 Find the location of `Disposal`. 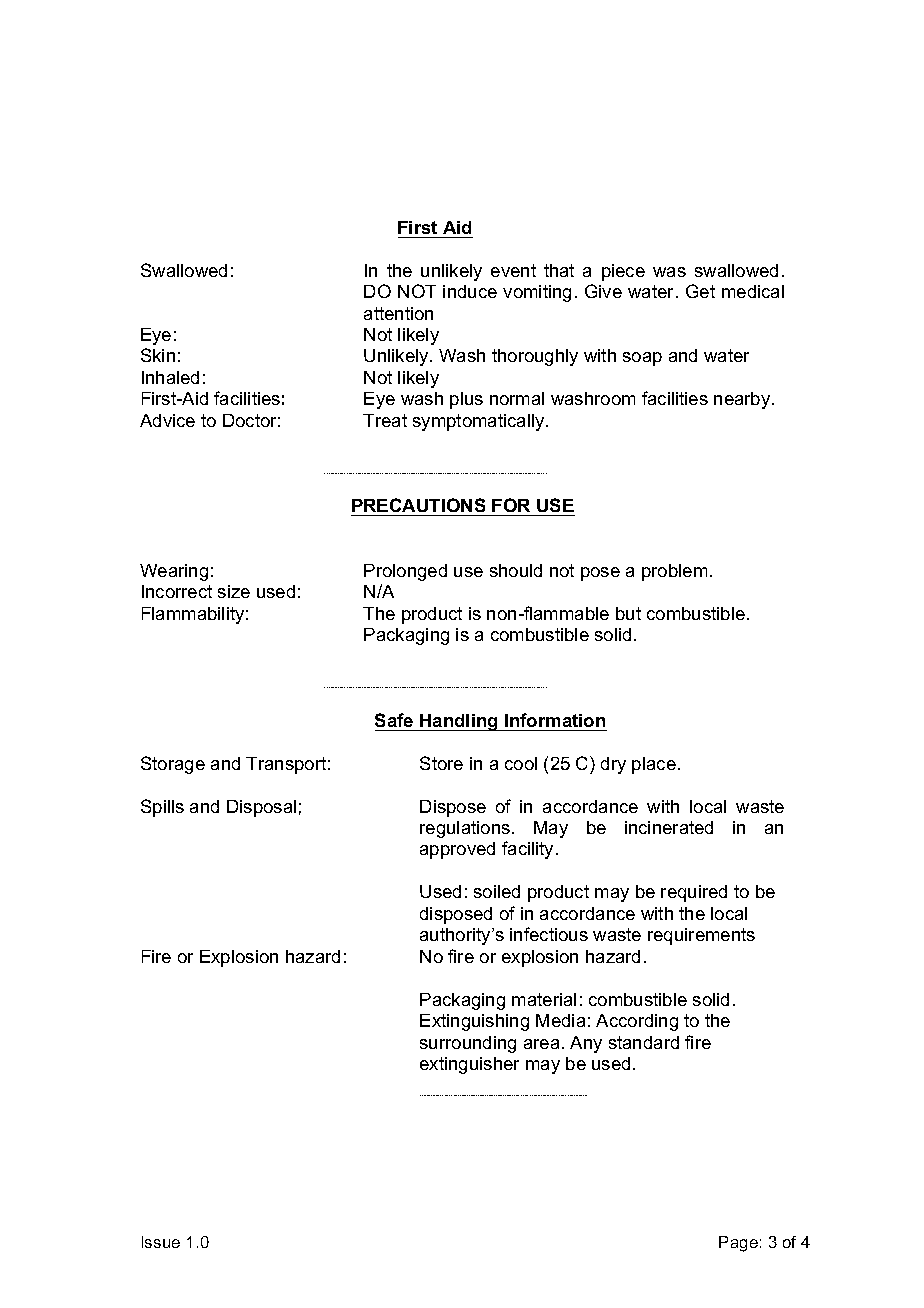

Disposal is located at coordinates (261, 808).
